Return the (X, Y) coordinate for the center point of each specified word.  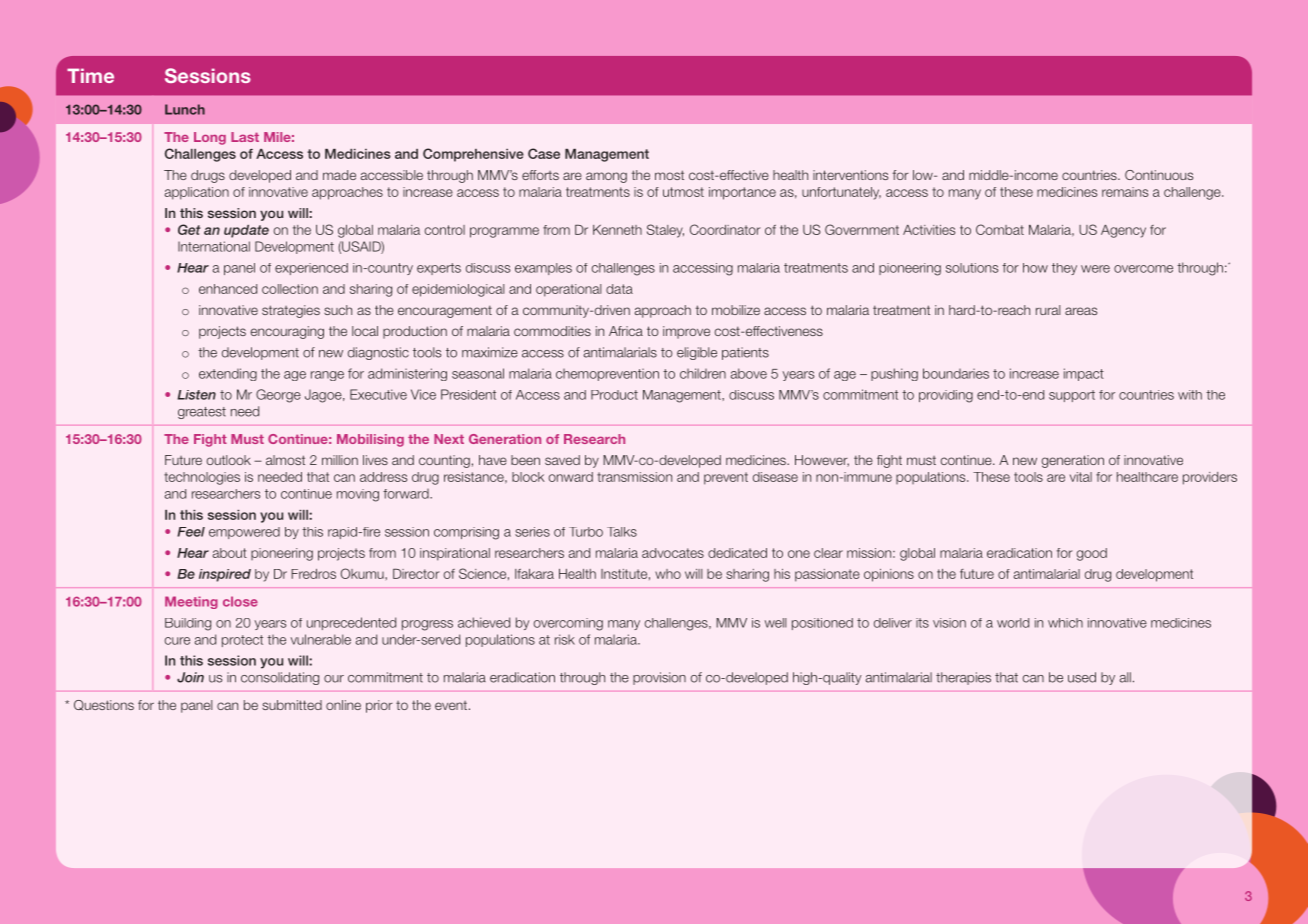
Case (544, 153)
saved (562, 460)
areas (1081, 311)
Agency (1123, 231)
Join (190, 677)
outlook (228, 460)
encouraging (287, 332)
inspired (225, 575)
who (668, 574)
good (1092, 554)
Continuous (1159, 175)
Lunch (185, 109)
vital (1081, 477)
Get (189, 229)
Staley (665, 231)
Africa (626, 331)
